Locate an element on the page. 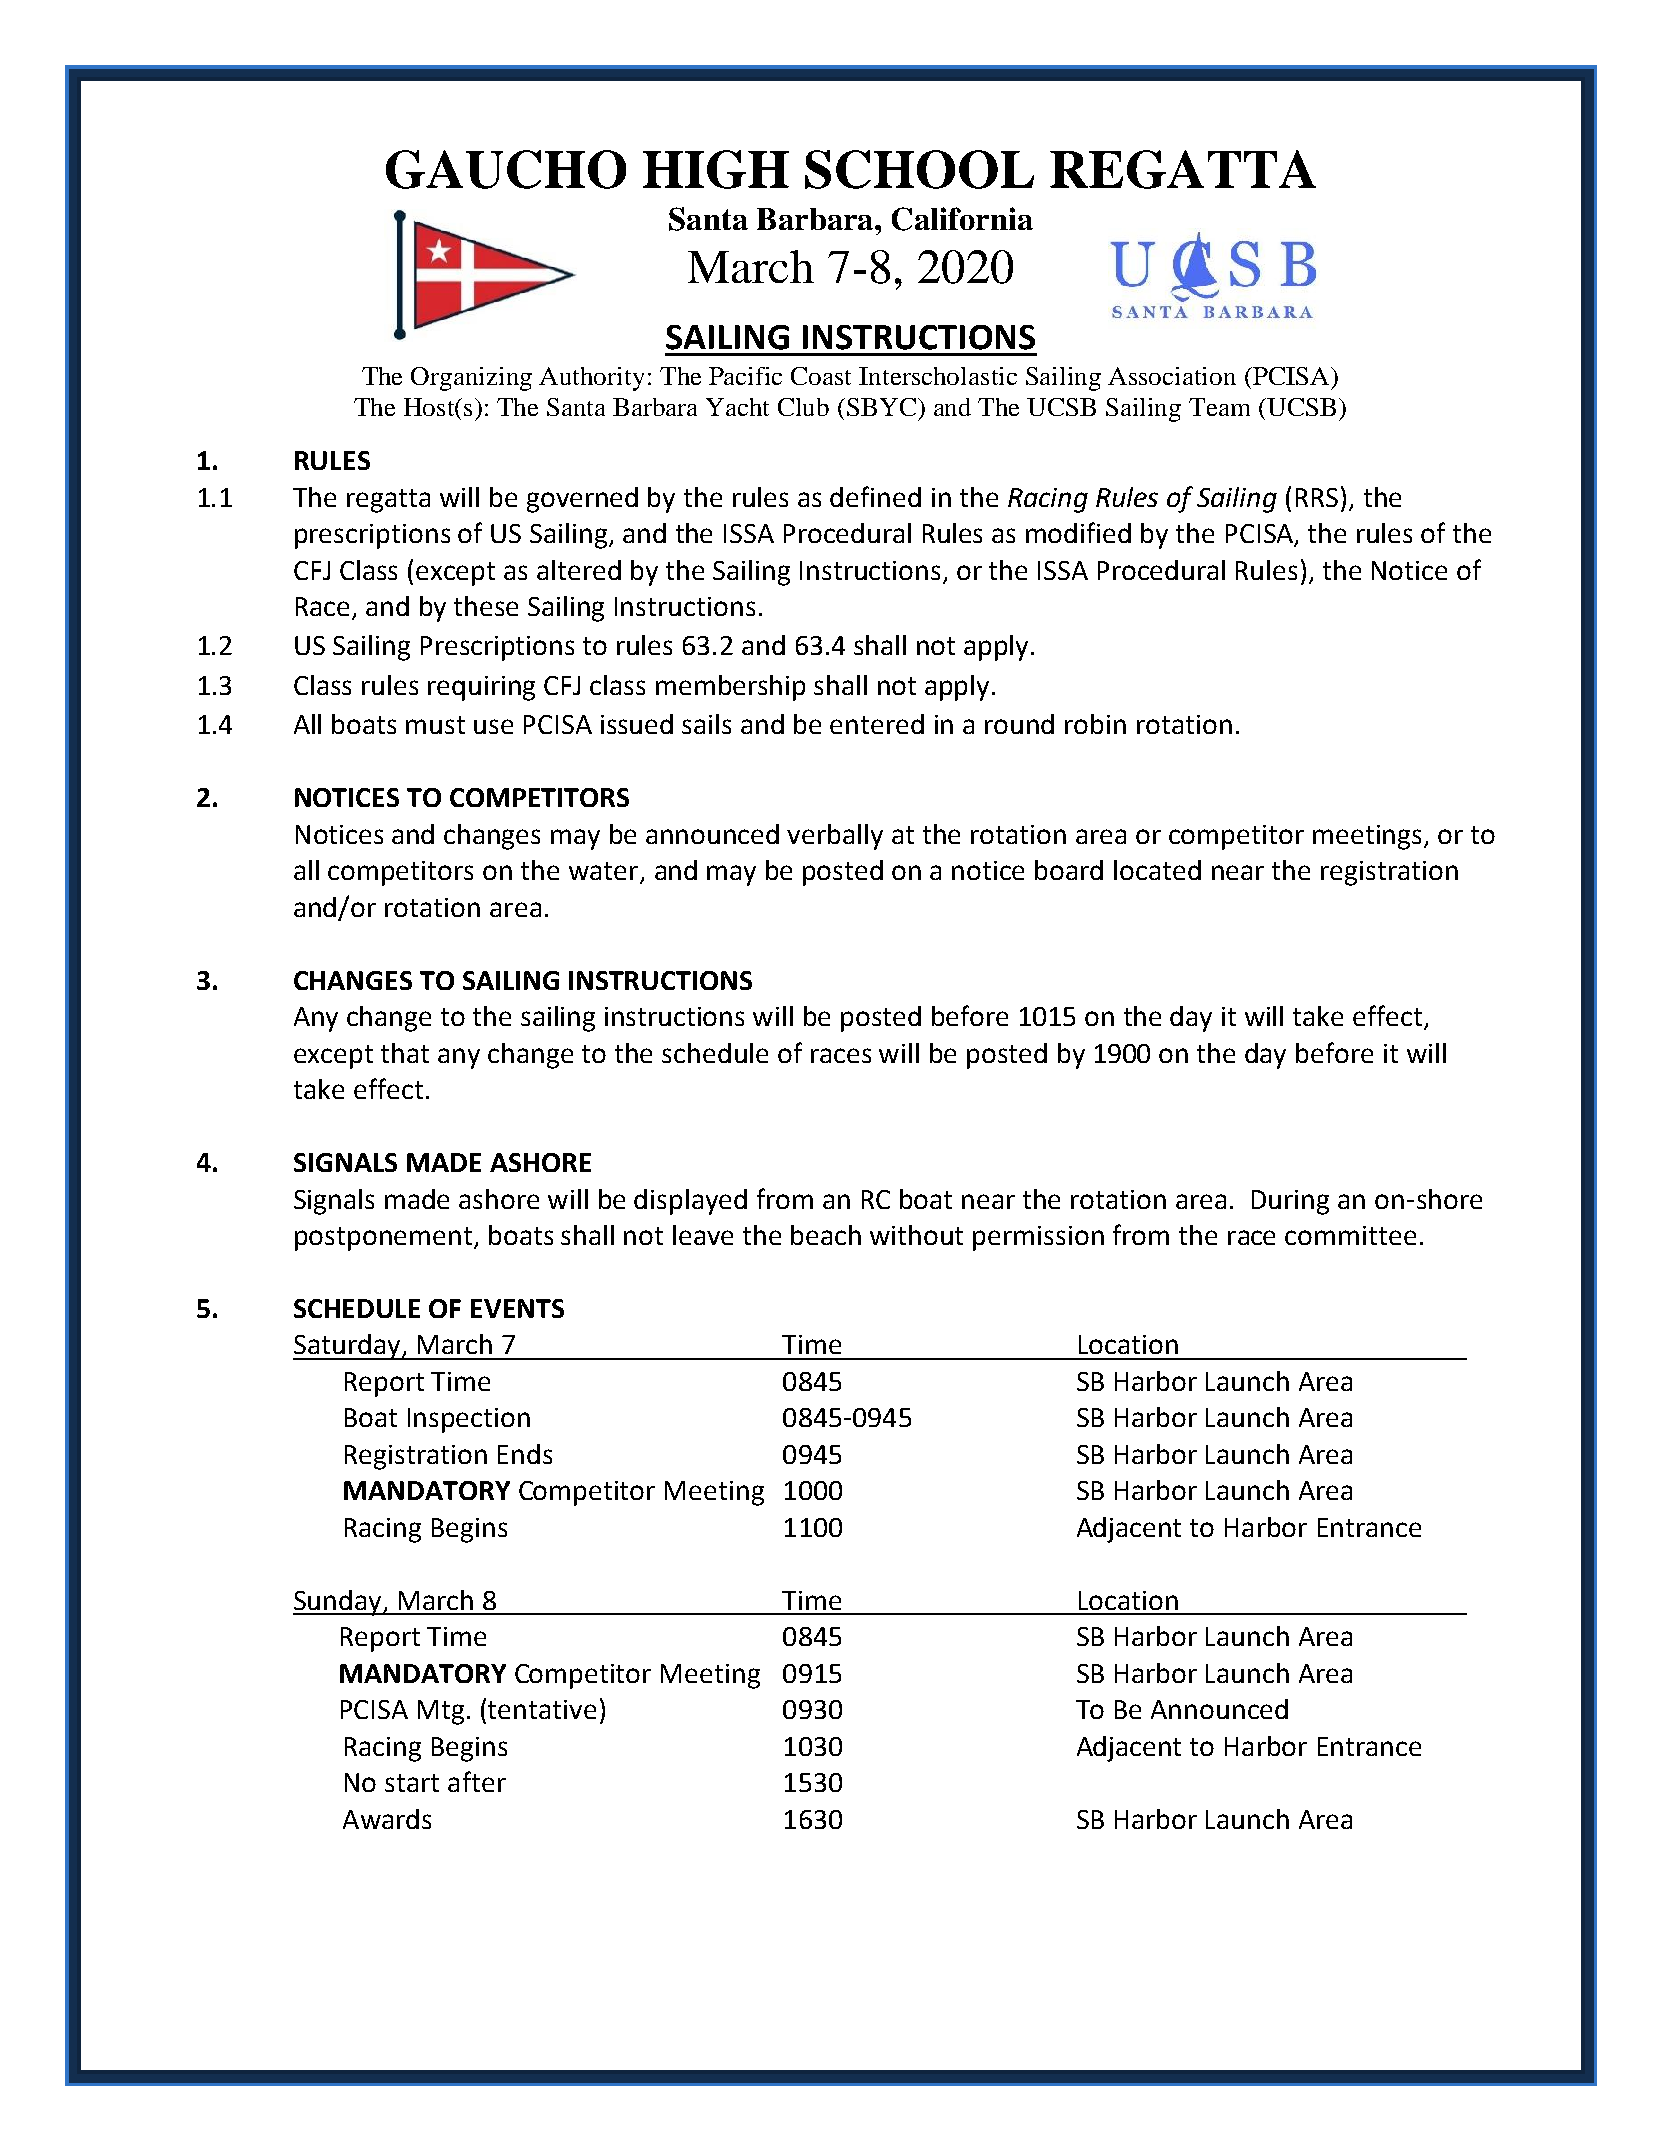  GAUCHO is located at coordinates (506, 169).
